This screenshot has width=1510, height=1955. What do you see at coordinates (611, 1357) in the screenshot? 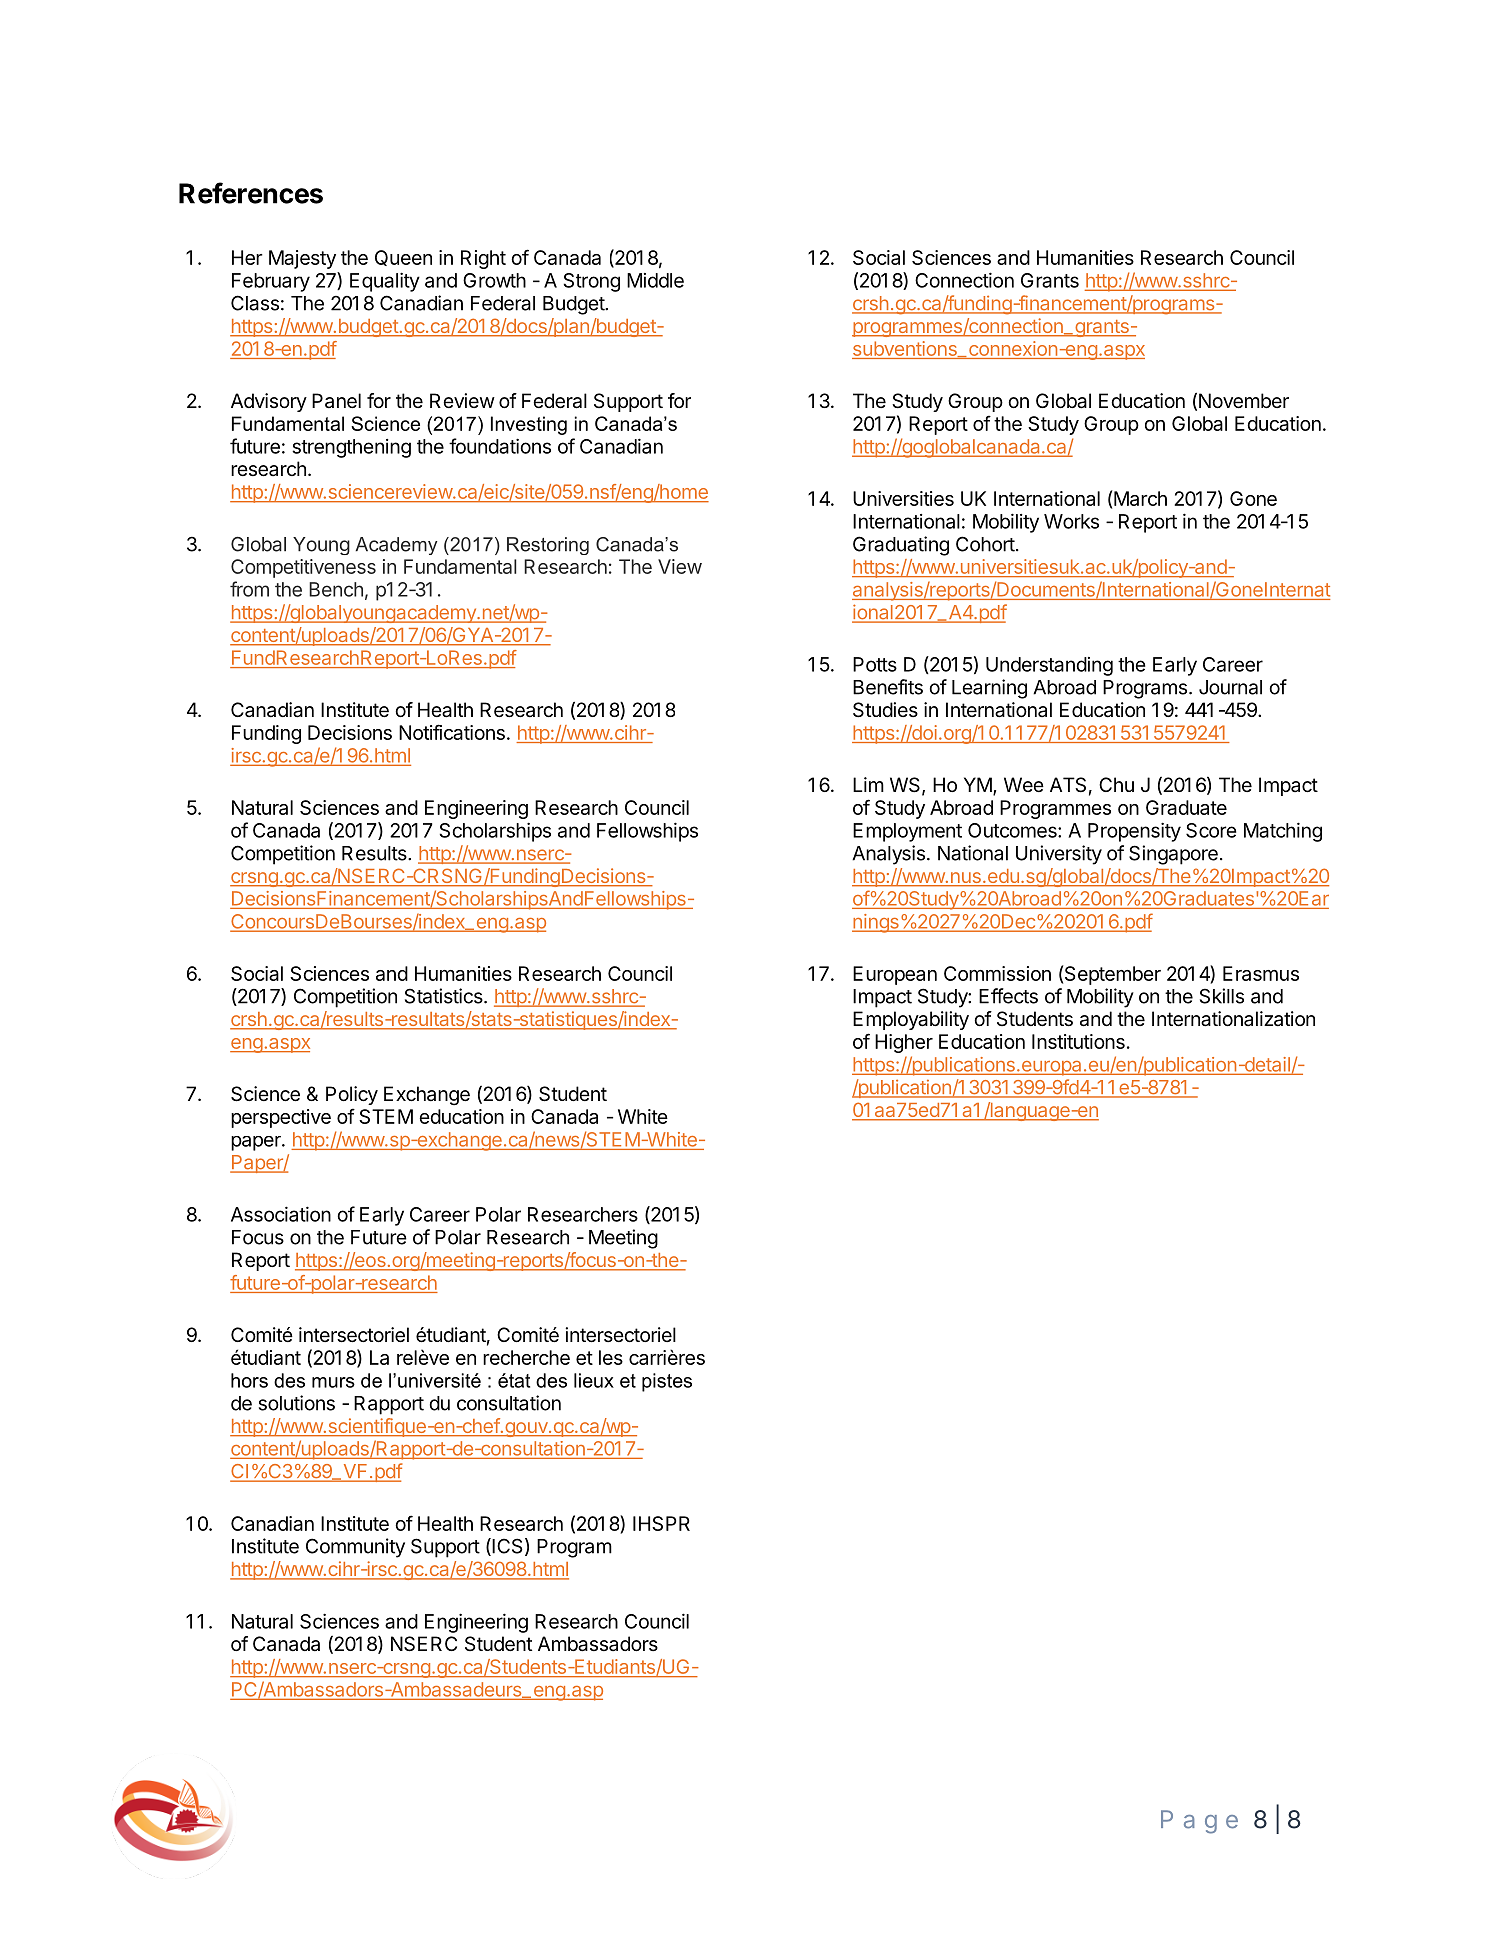
I see `les` at bounding box center [611, 1357].
